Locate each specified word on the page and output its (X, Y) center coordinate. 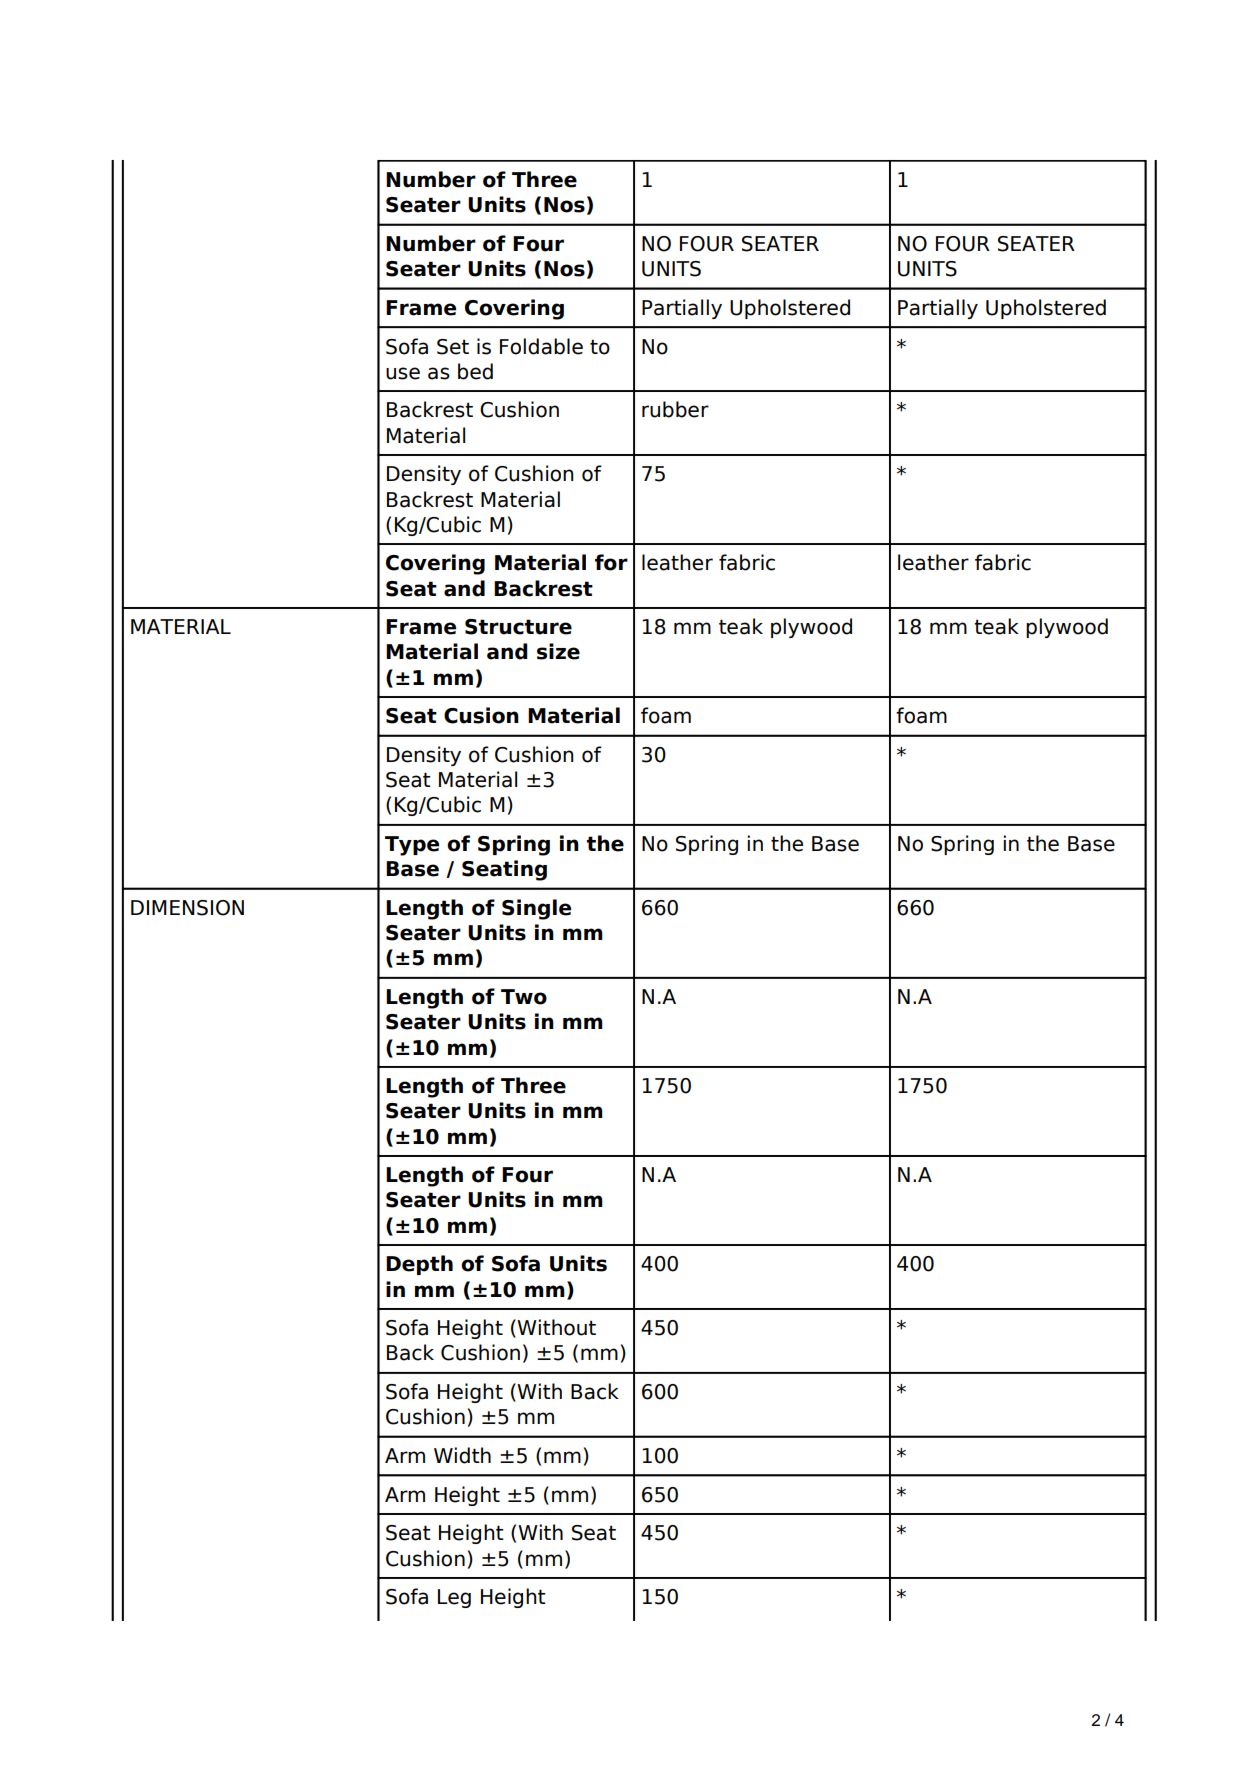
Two (524, 997)
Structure (518, 627)
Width (462, 1455)
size (558, 651)
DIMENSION (187, 908)
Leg (454, 1598)
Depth (419, 1265)
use (403, 373)
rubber (675, 409)
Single (536, 909)
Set (453, 347)
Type (412, 846)
